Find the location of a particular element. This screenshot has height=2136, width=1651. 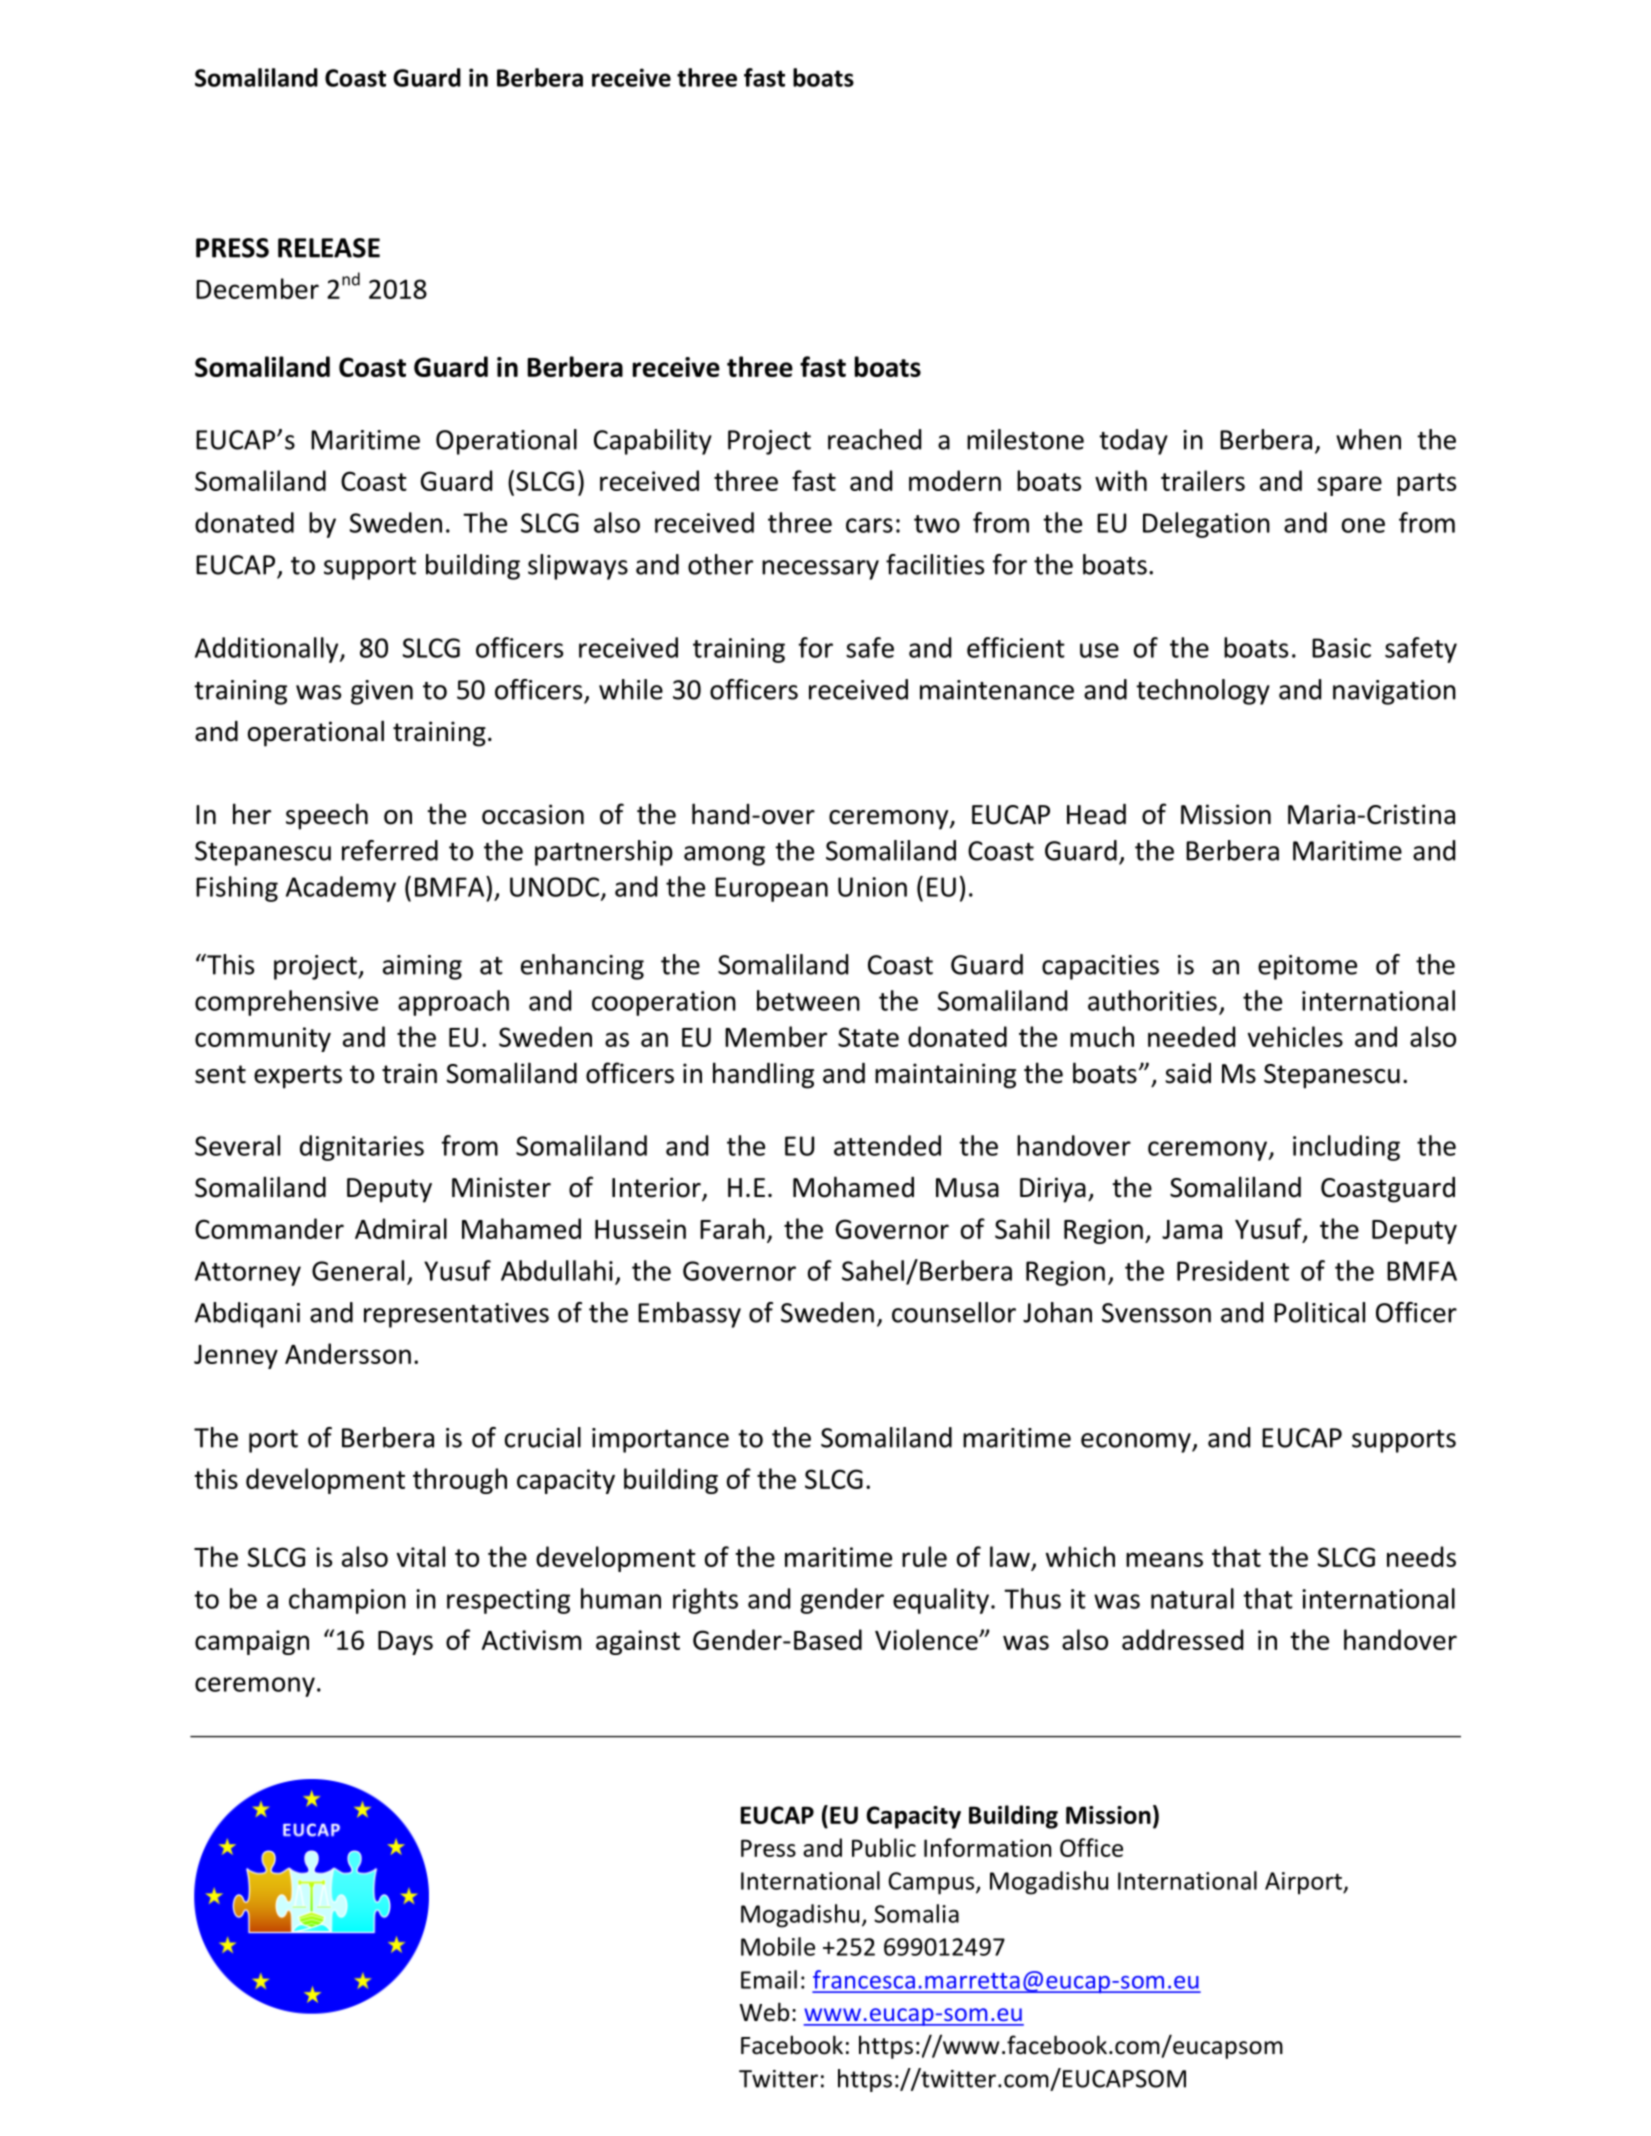

including is located at coordinates (1346, 1148).
